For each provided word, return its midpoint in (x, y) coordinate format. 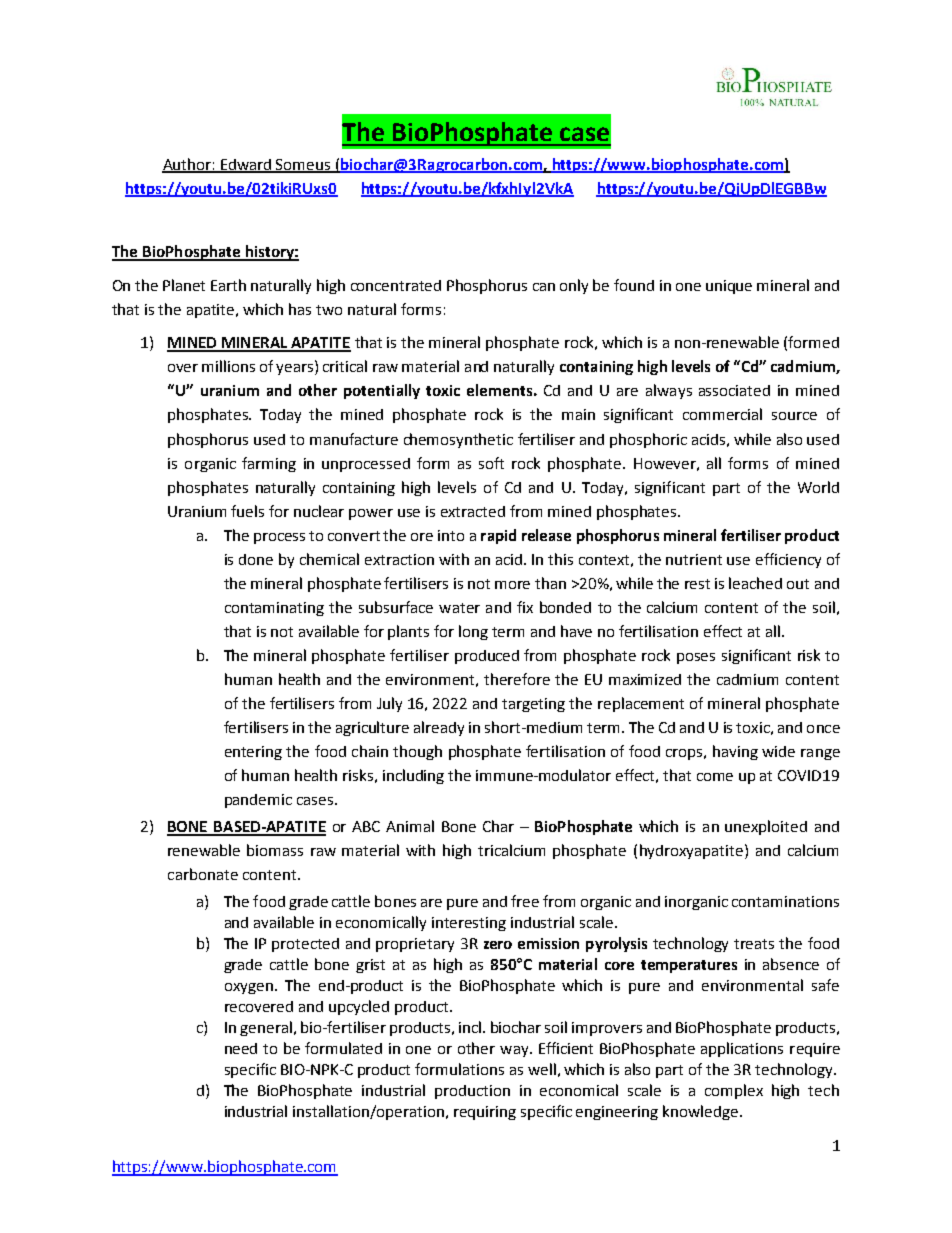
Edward (246, 165)
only (574, 286)
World (818, 487)
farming (269, 464)
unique (729, 287)
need (241, 1048)
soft (491, 463)
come (715, 777)
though (417, 752)
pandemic (258, 801)
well (542, 1069)
